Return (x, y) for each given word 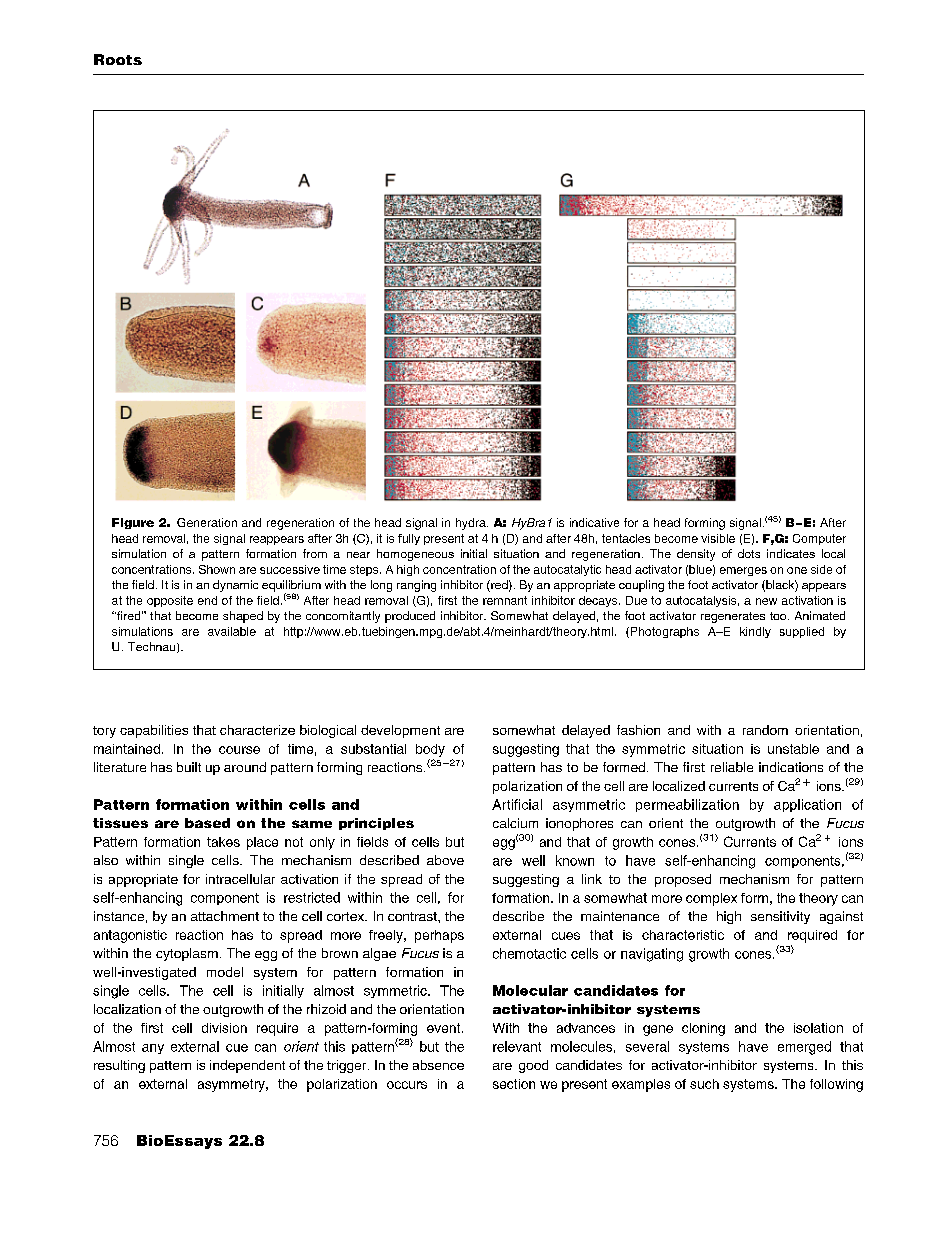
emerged (804, 1048)
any (153, 1049)
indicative (594, 522)
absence (438, 1065)
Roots (118, 59)
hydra (472, 524)
